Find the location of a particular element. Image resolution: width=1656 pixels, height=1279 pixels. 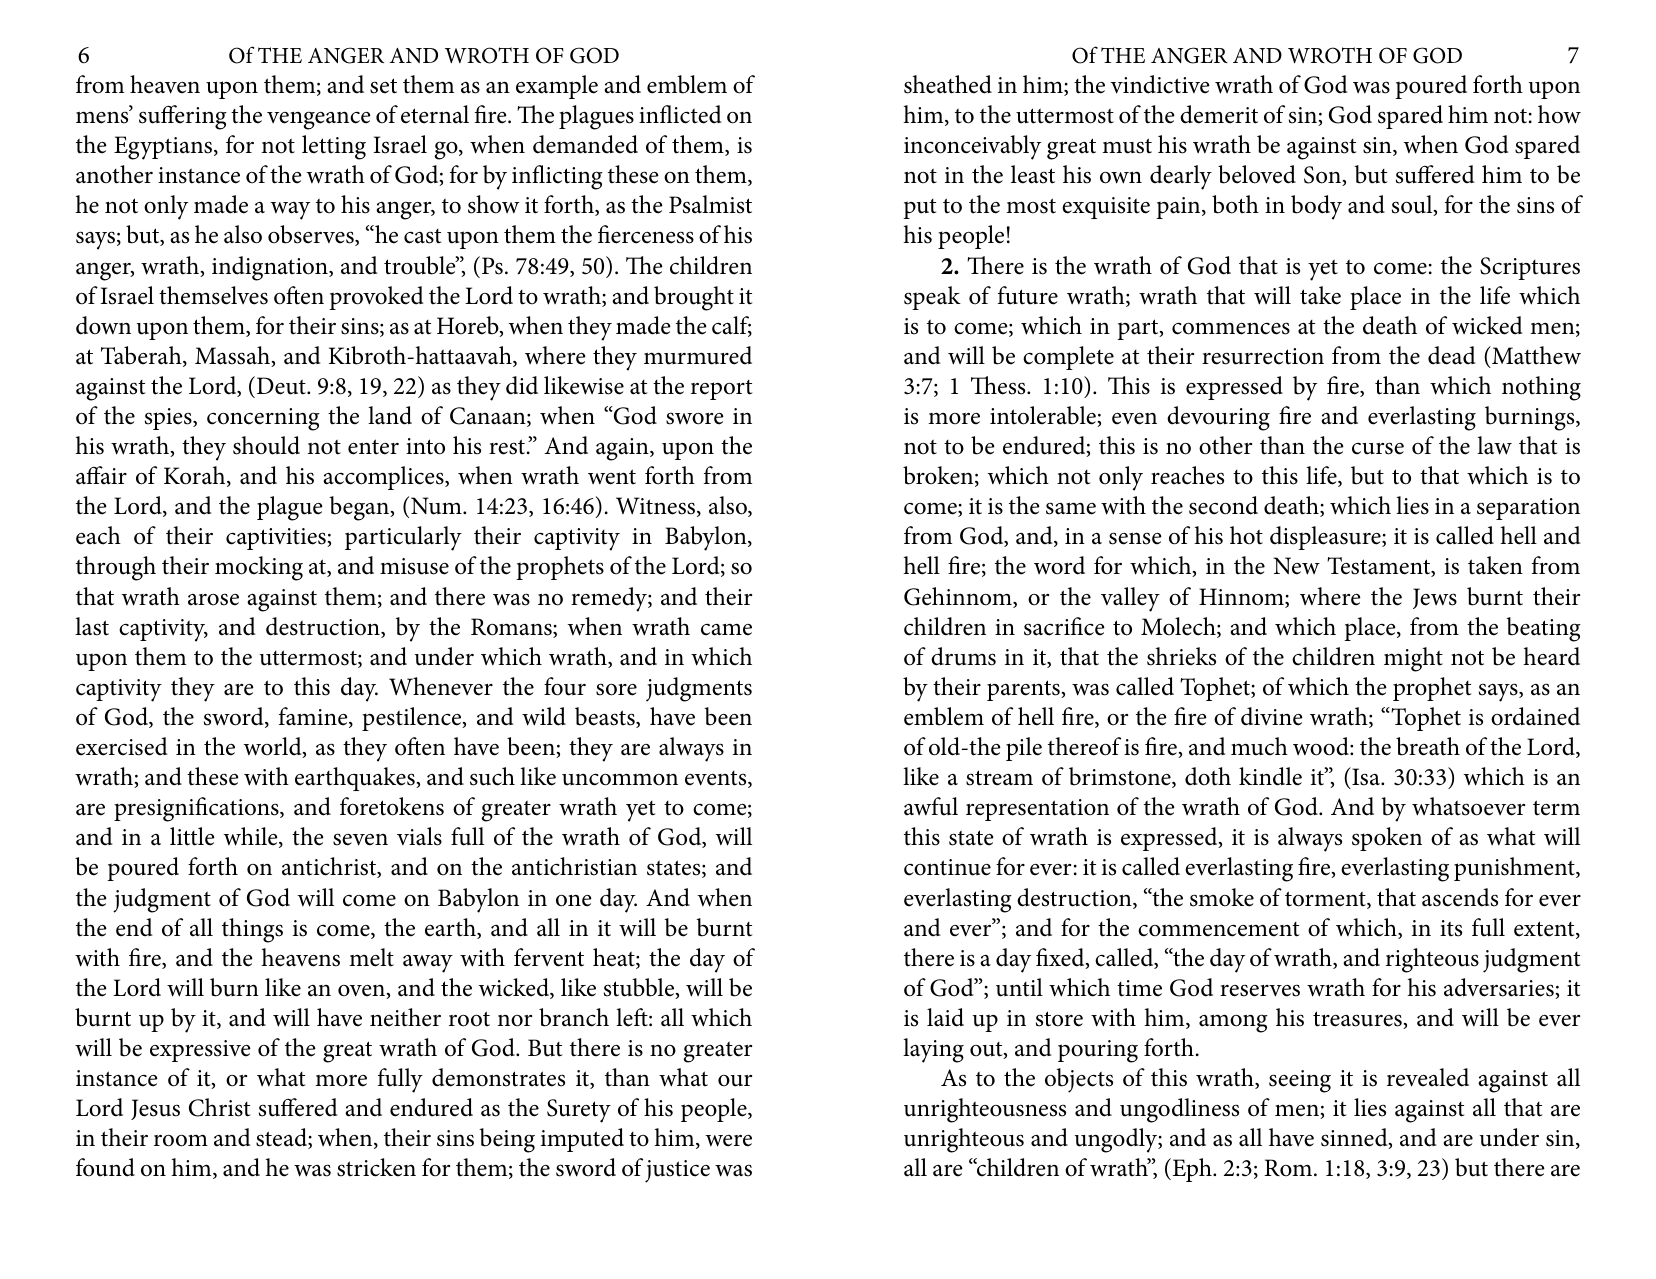

vengeance is located at coordinates (319, 120).
